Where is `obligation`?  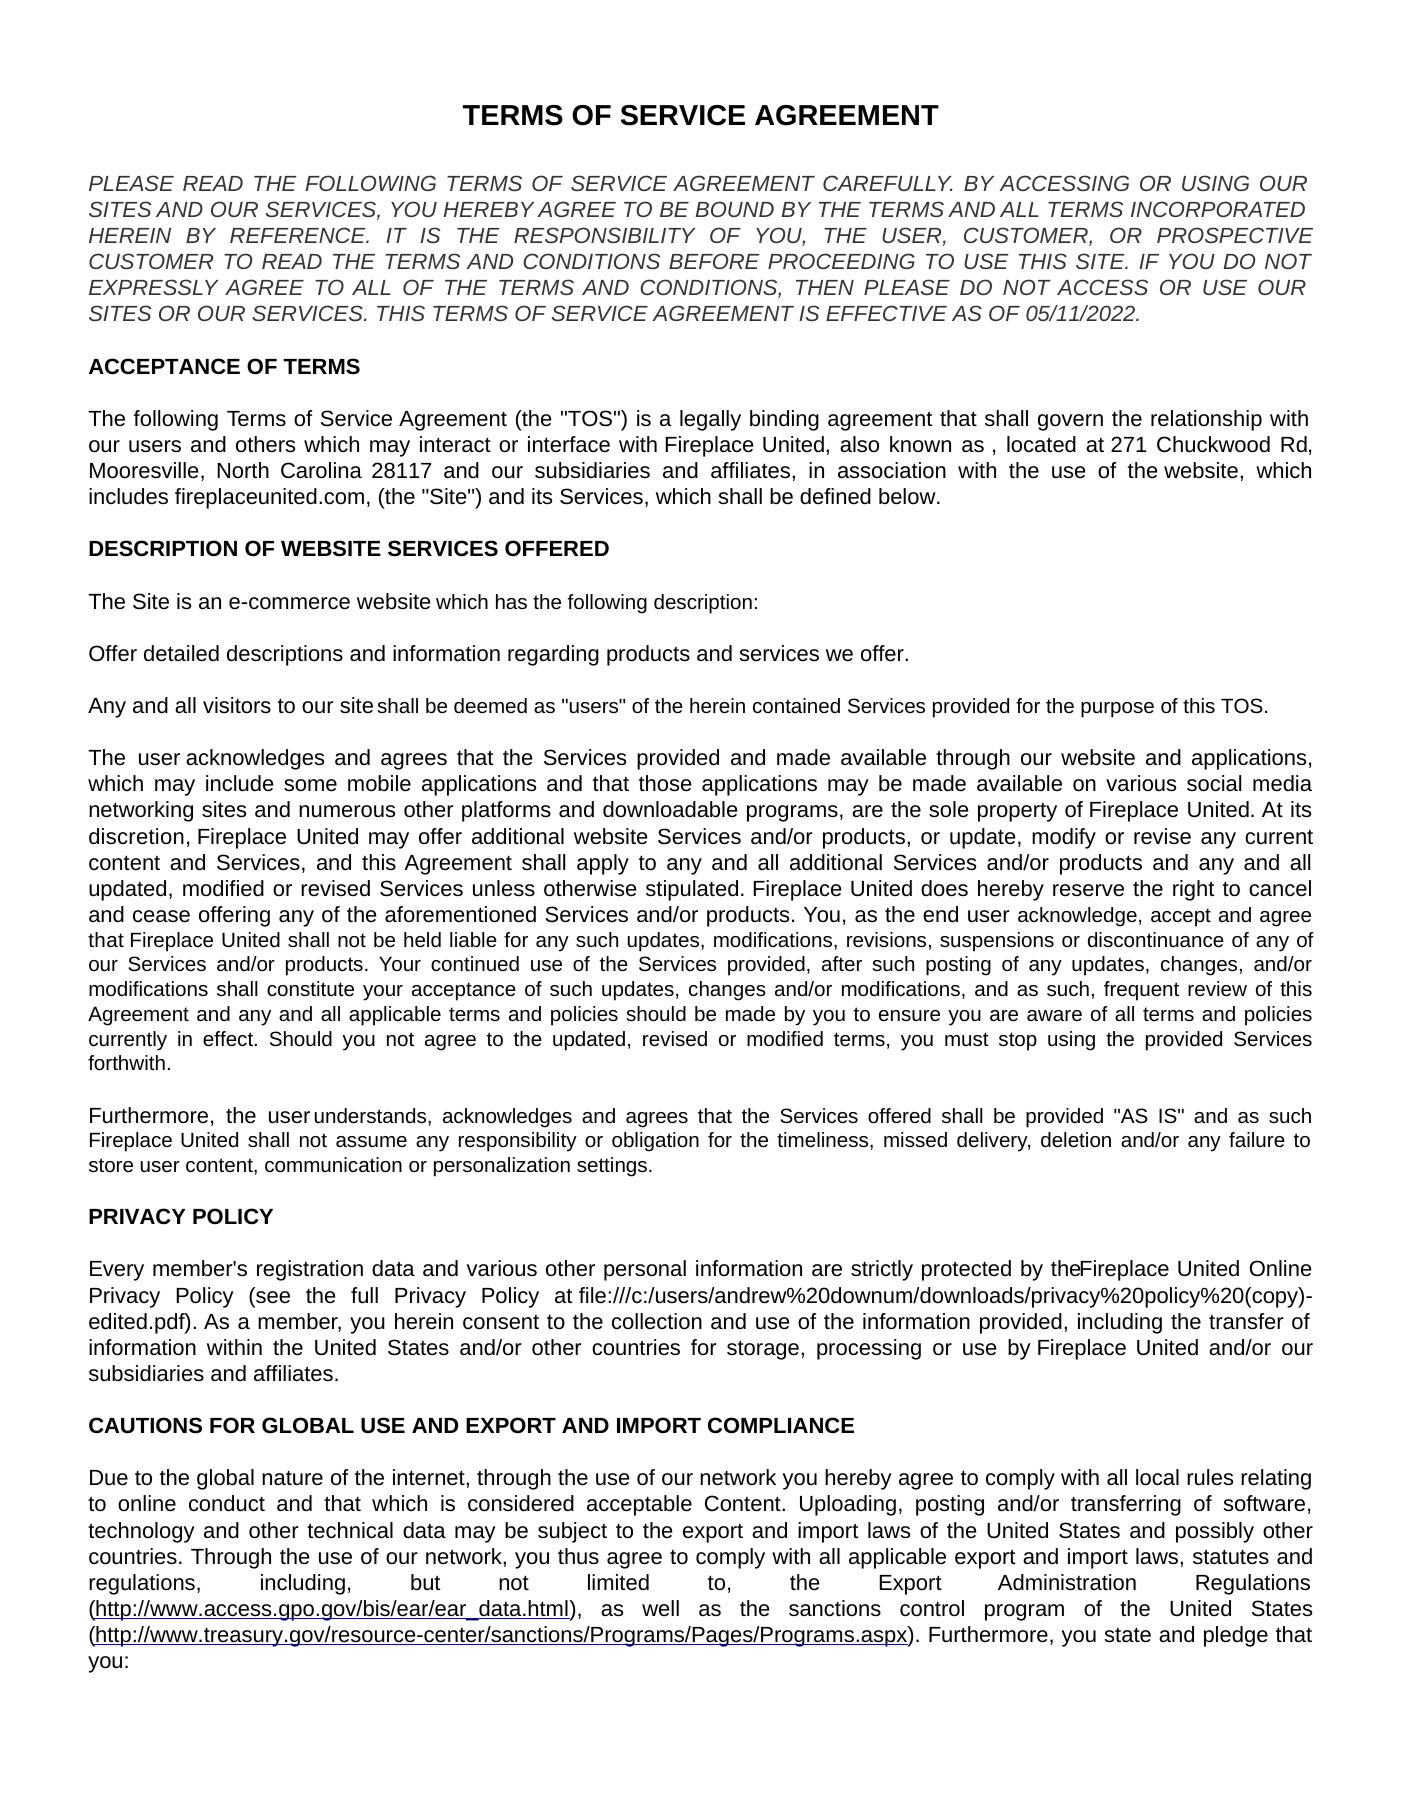
obligation is located at coordinates (655, 1142).
